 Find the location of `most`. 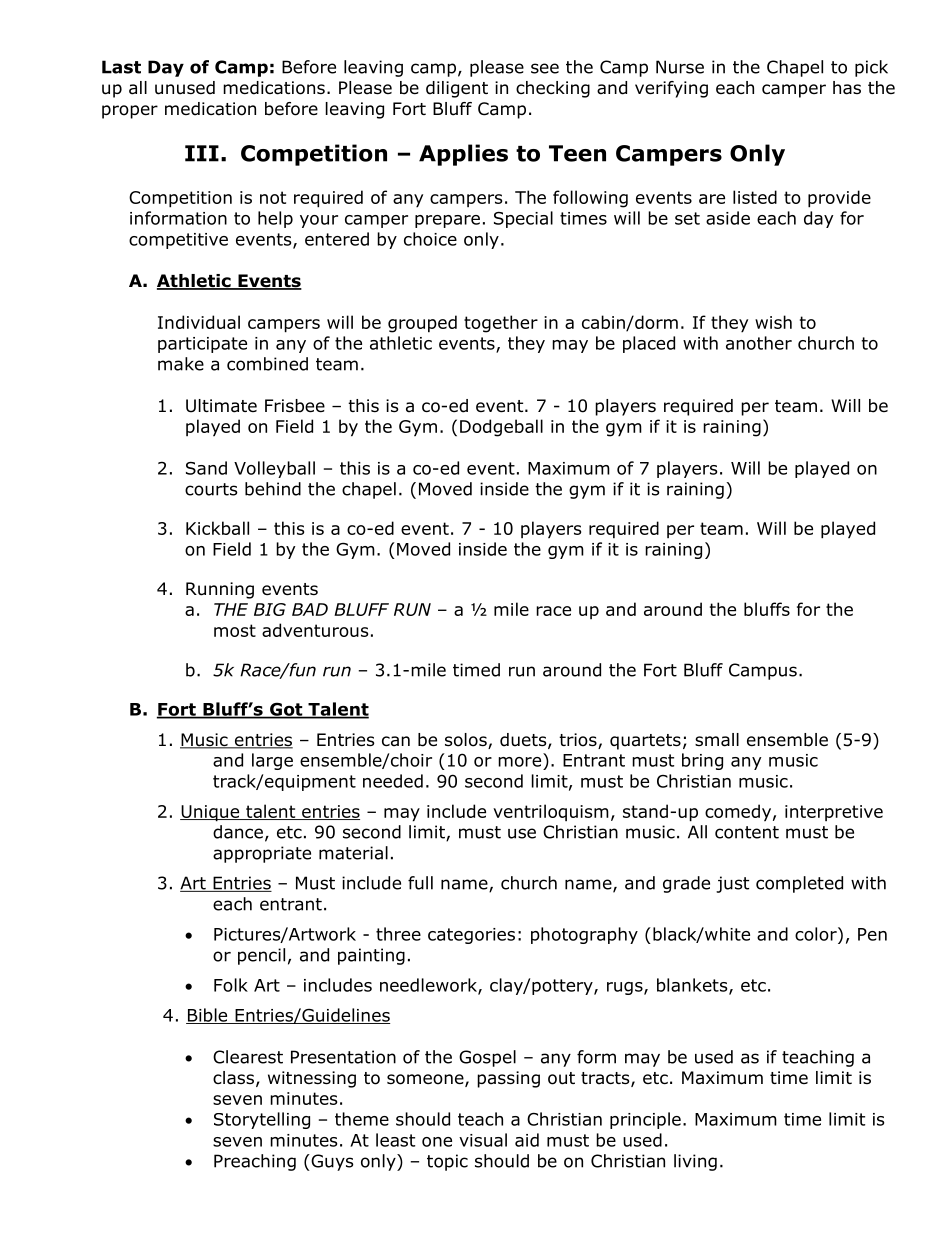

most is located at coordinates (235, 630).
